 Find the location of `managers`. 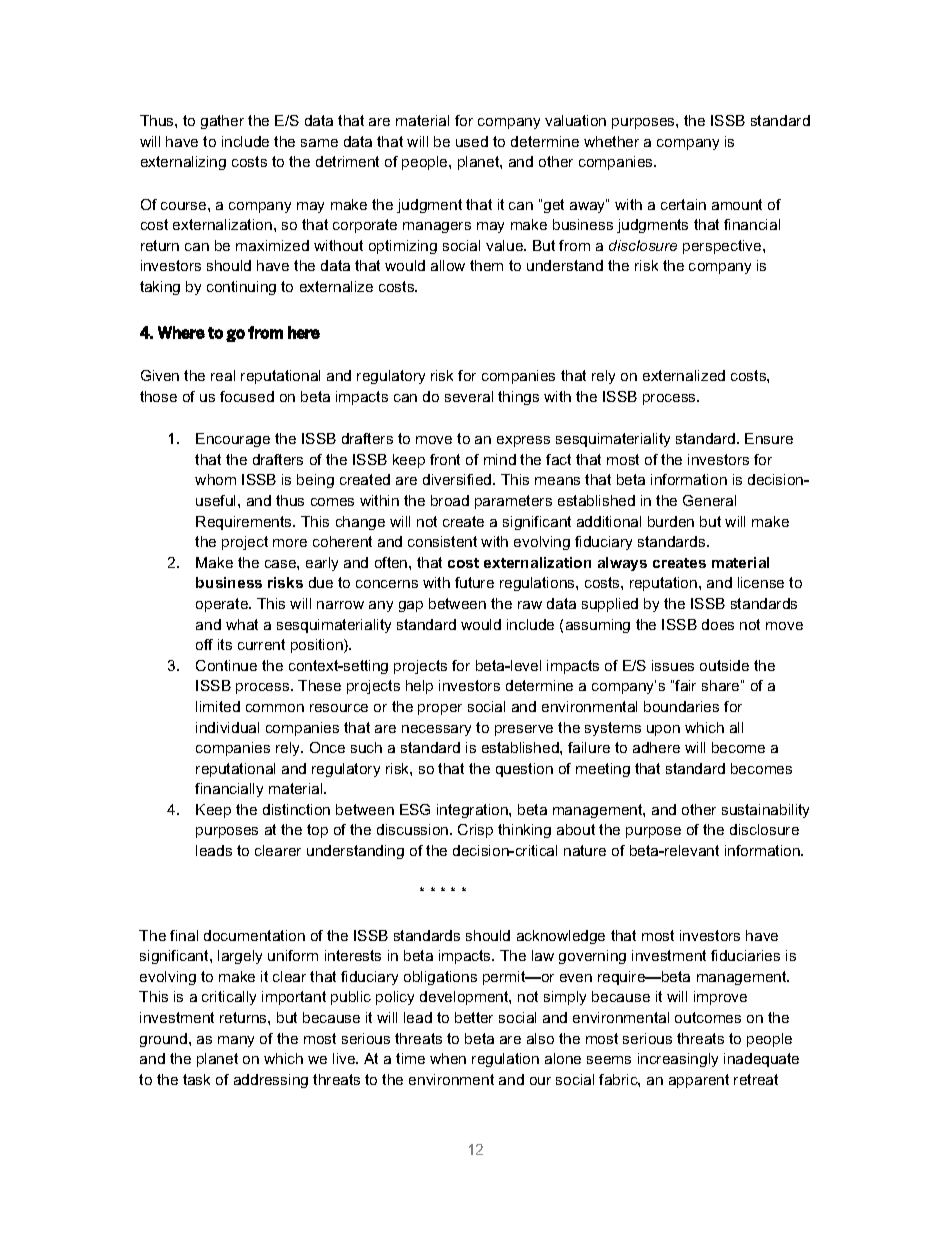

managers is located at coordinates (437, 227).
